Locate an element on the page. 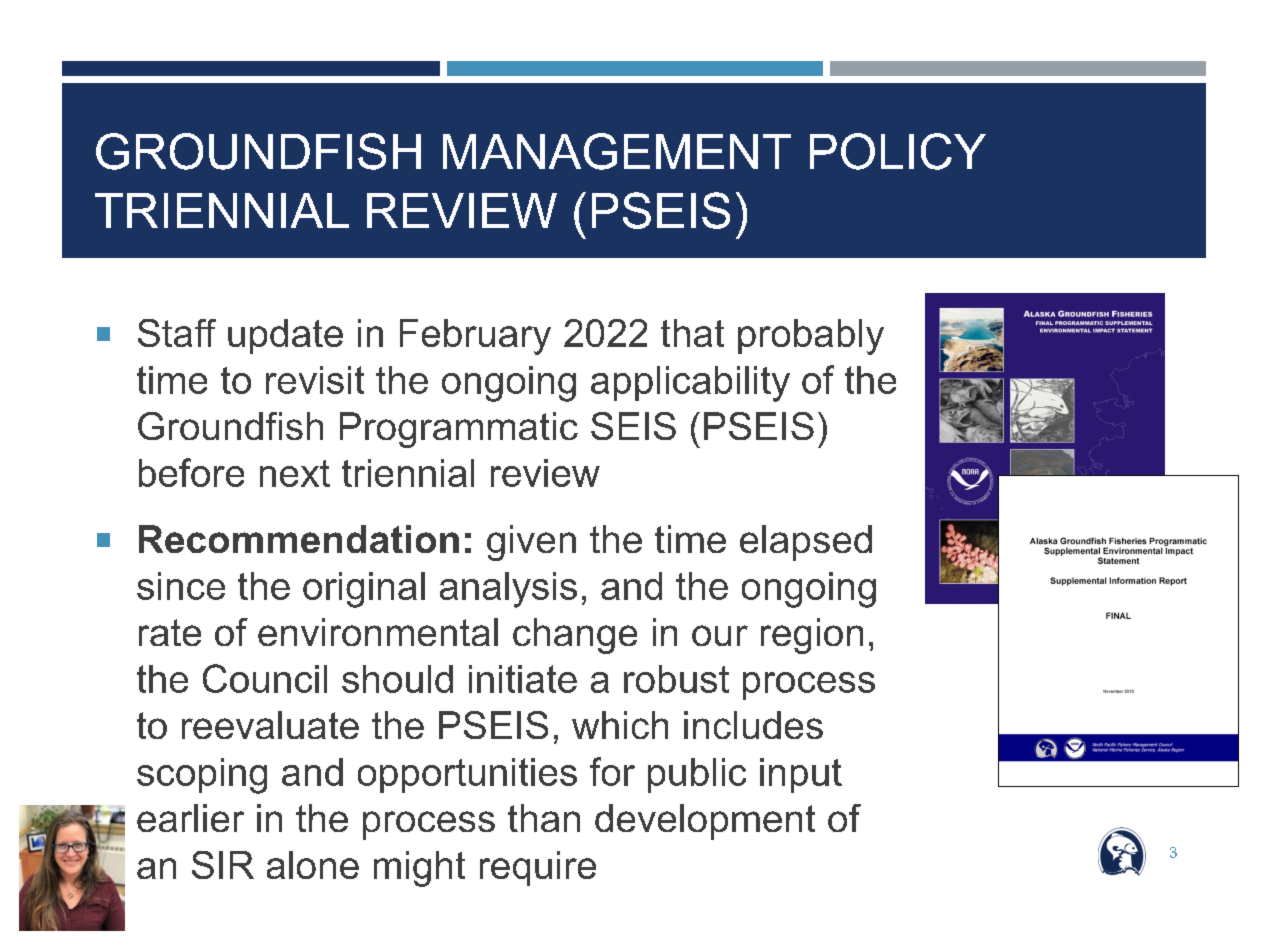  Programmatic is located at coordinates (459, 430).
